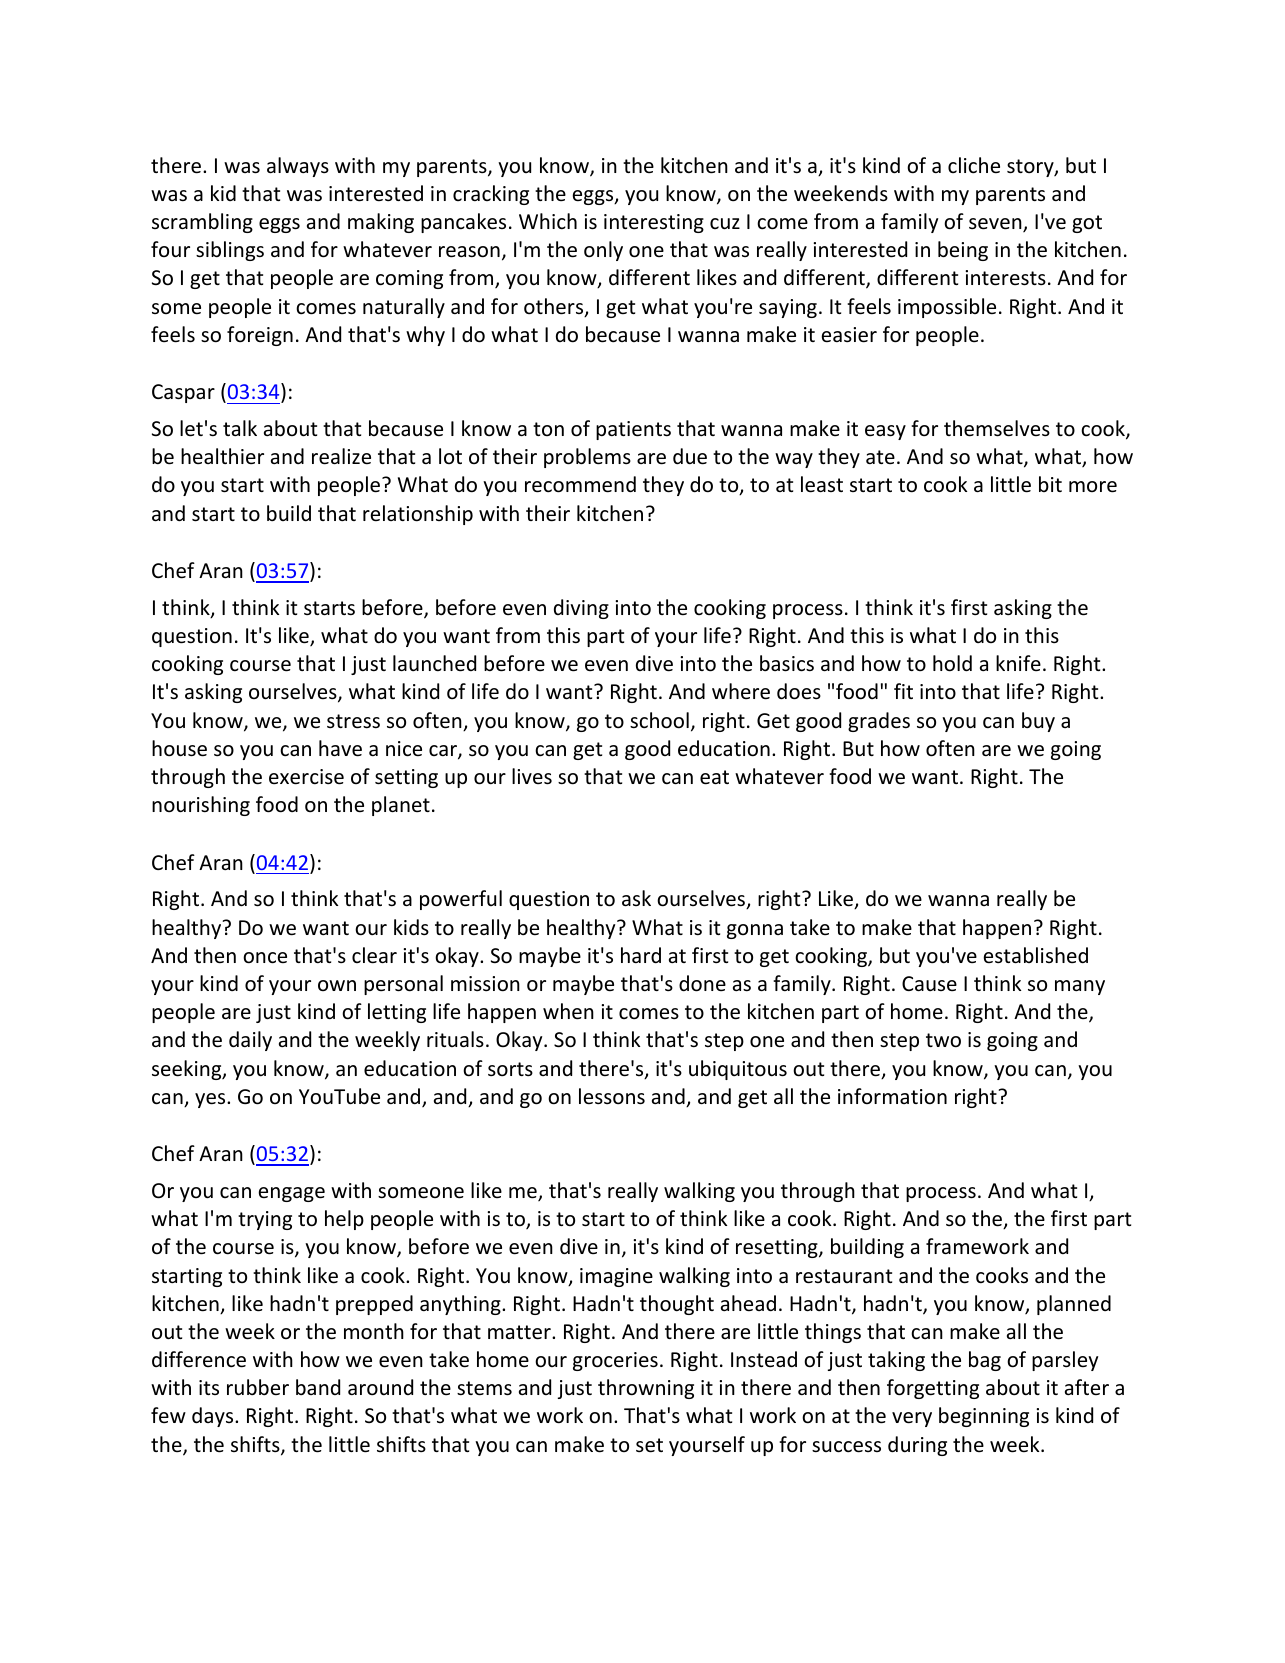  I want to click on information, so click(892, 1096).
